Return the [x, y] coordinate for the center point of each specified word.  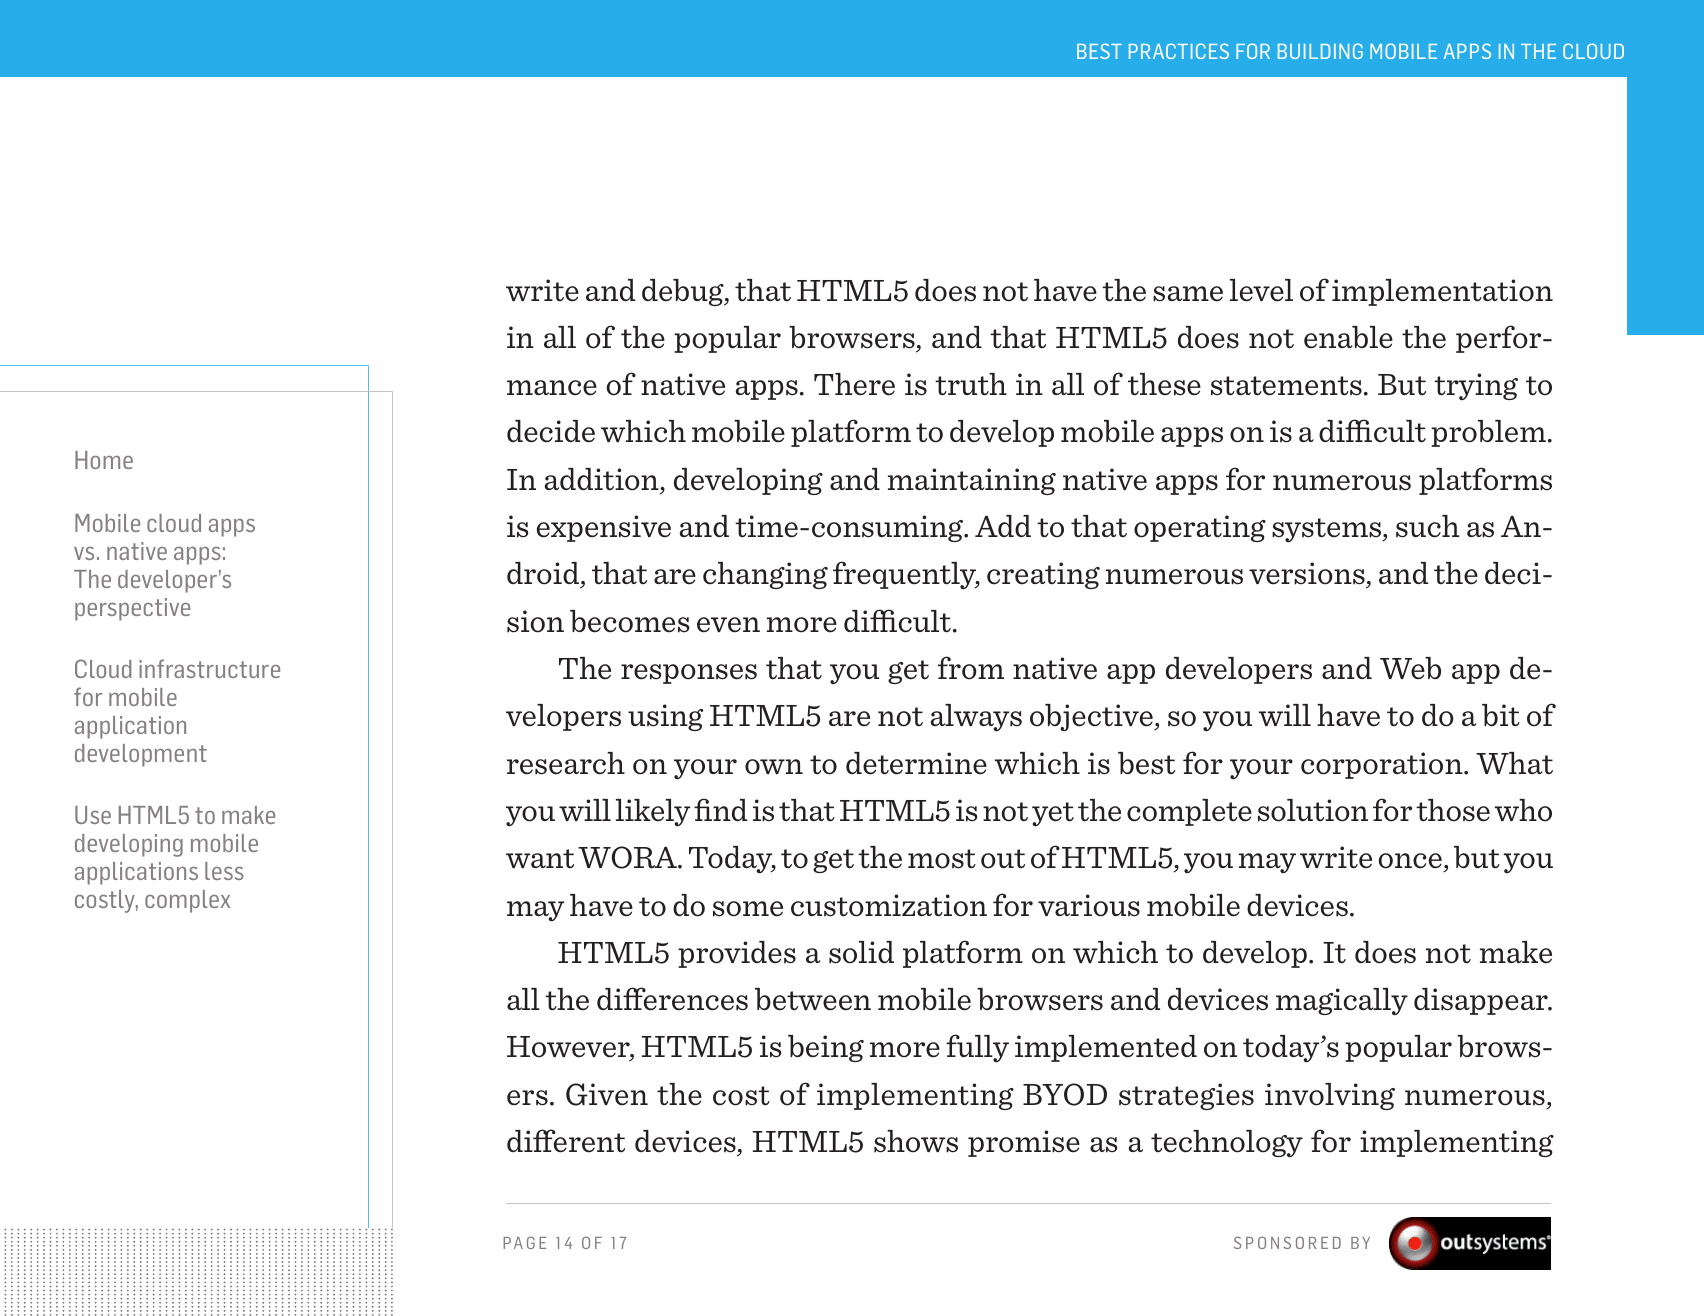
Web [1410, 668]
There [854, 384]
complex [187, 901]
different [566, 1141]
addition [602, 479]
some [748, 909]
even [728, 625]
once [1410, 861]
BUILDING [1320, 51]
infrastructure [209, 668]
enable [1348, 337]
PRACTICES [1179, 51]
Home [104, 460]
